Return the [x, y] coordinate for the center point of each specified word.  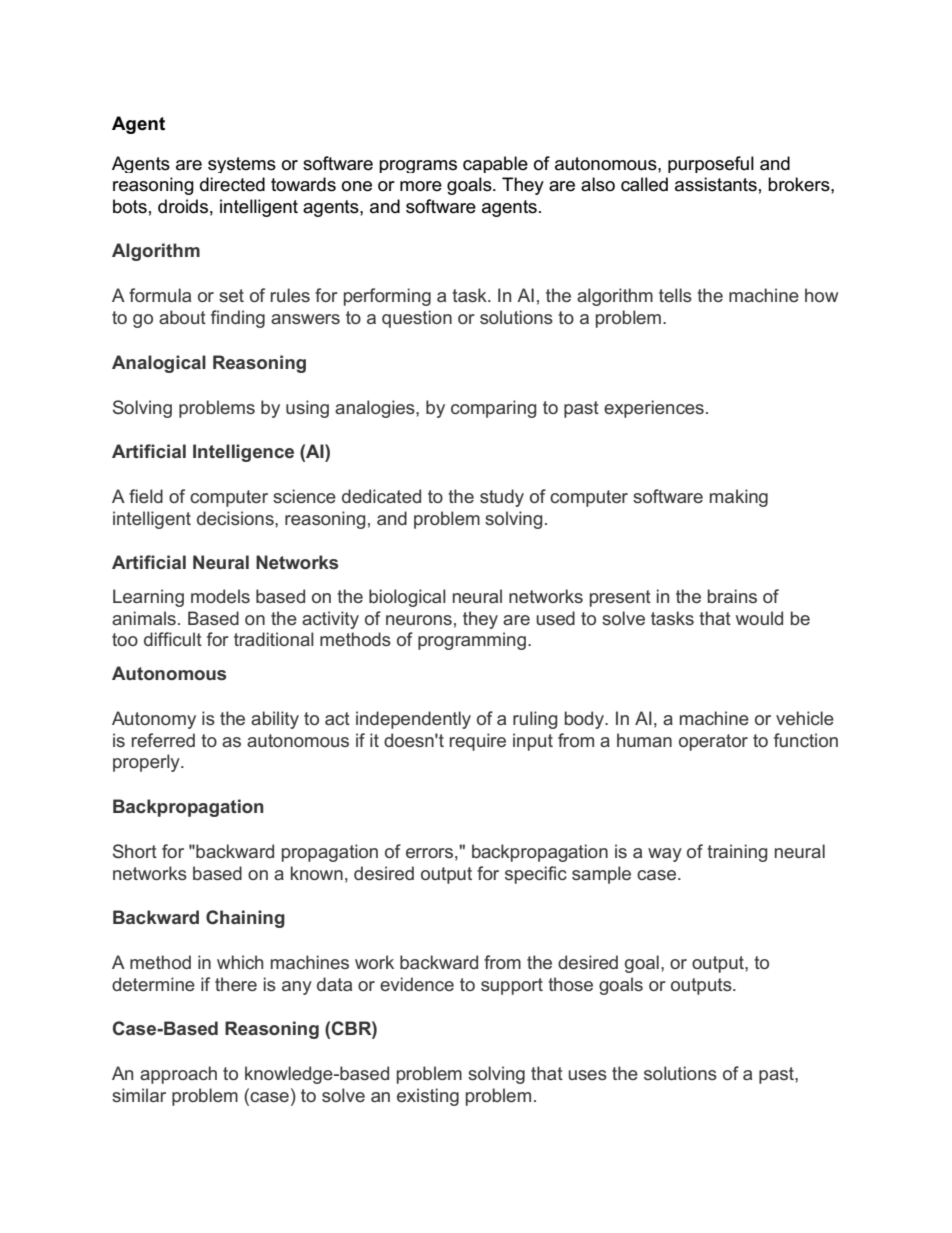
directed [232, 184]
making [739, 498]
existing [428, 1097]
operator [713, 742]
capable [495, 164]
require [478, 742]
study [502, 498]
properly [147, 763]
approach [178, 1075]
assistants [716, 184]
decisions [236, 518]
